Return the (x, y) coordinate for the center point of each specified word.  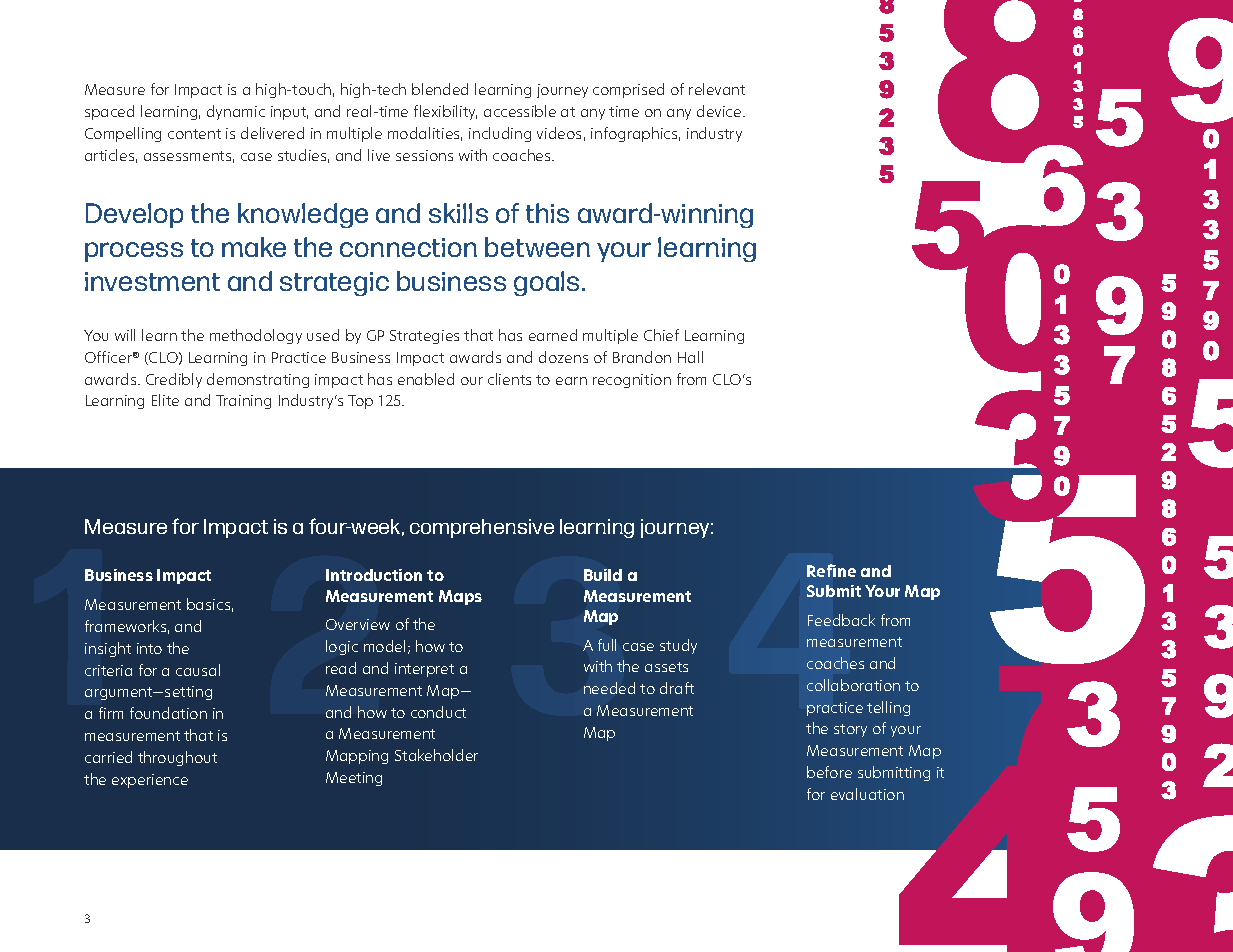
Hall (690, 357)
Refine (831, 570)
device (720, 111)
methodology (256, 336)
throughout (177, 758)
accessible (520, 111)
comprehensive (482, 528)
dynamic (236, 112)
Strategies (424, 337)
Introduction (374, 575)
